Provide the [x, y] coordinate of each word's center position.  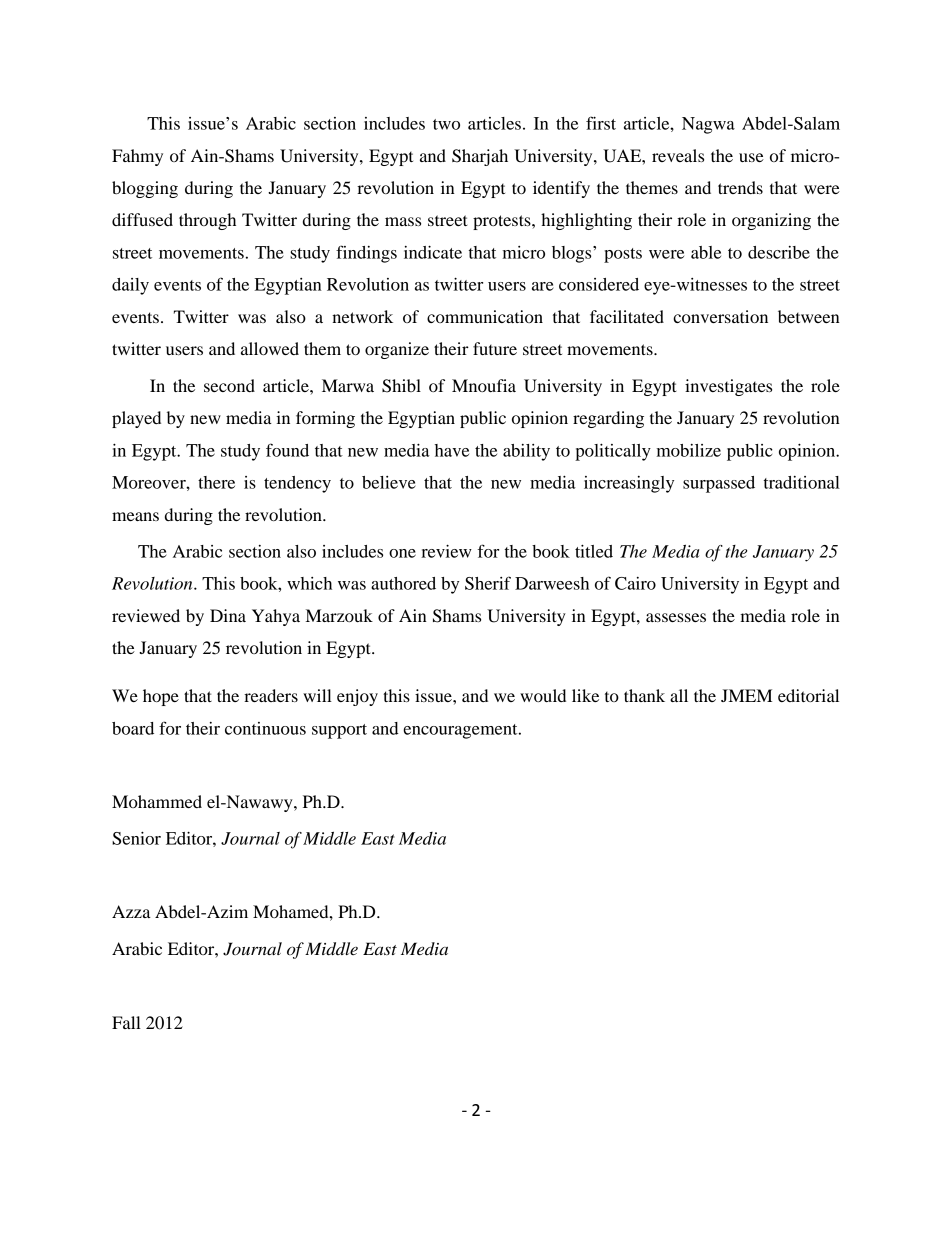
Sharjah [480, 157]
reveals [678, 155]
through [207, 221]
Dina [228, 615]
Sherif [488, 583]
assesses [676, 617]
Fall [126, 1022]
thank [644, 695]
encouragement [461, 731]
